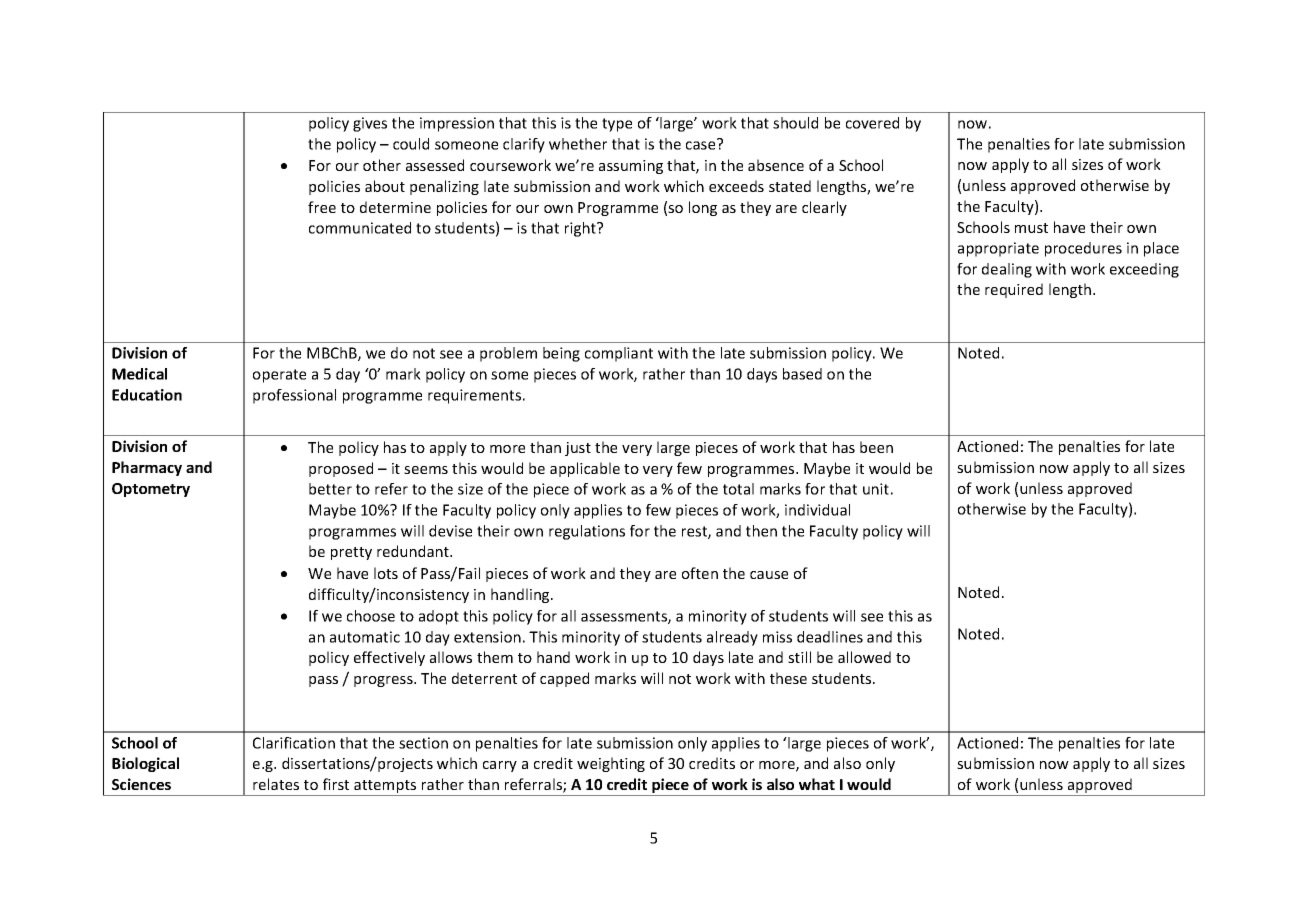 The width and height of the screenshot is (1308, 924). Describe the element at coordinates (578, 449) in the screenshot. I see `just` at that location.
